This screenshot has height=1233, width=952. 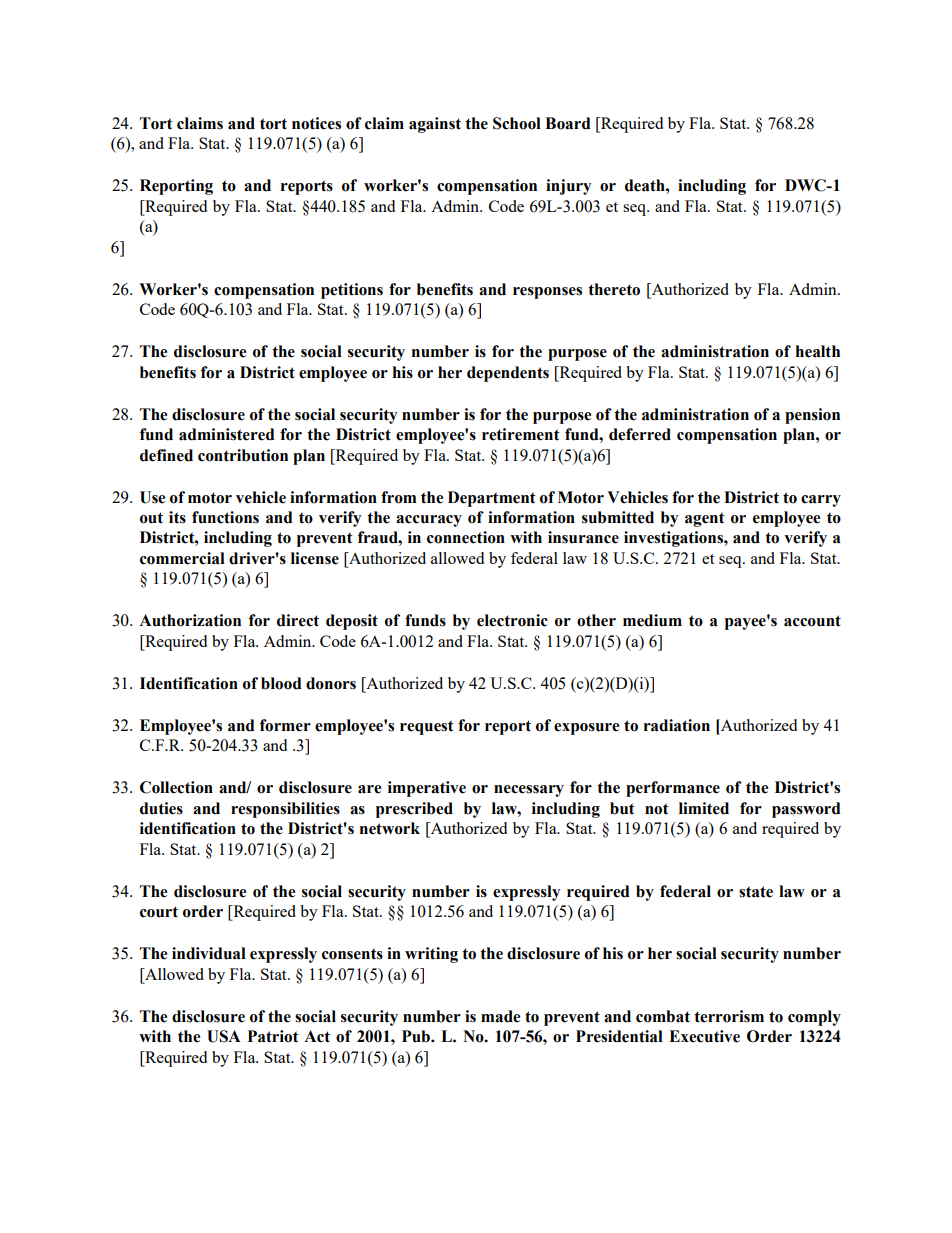 I want to click on retirement, so click(x=521, y=434).
